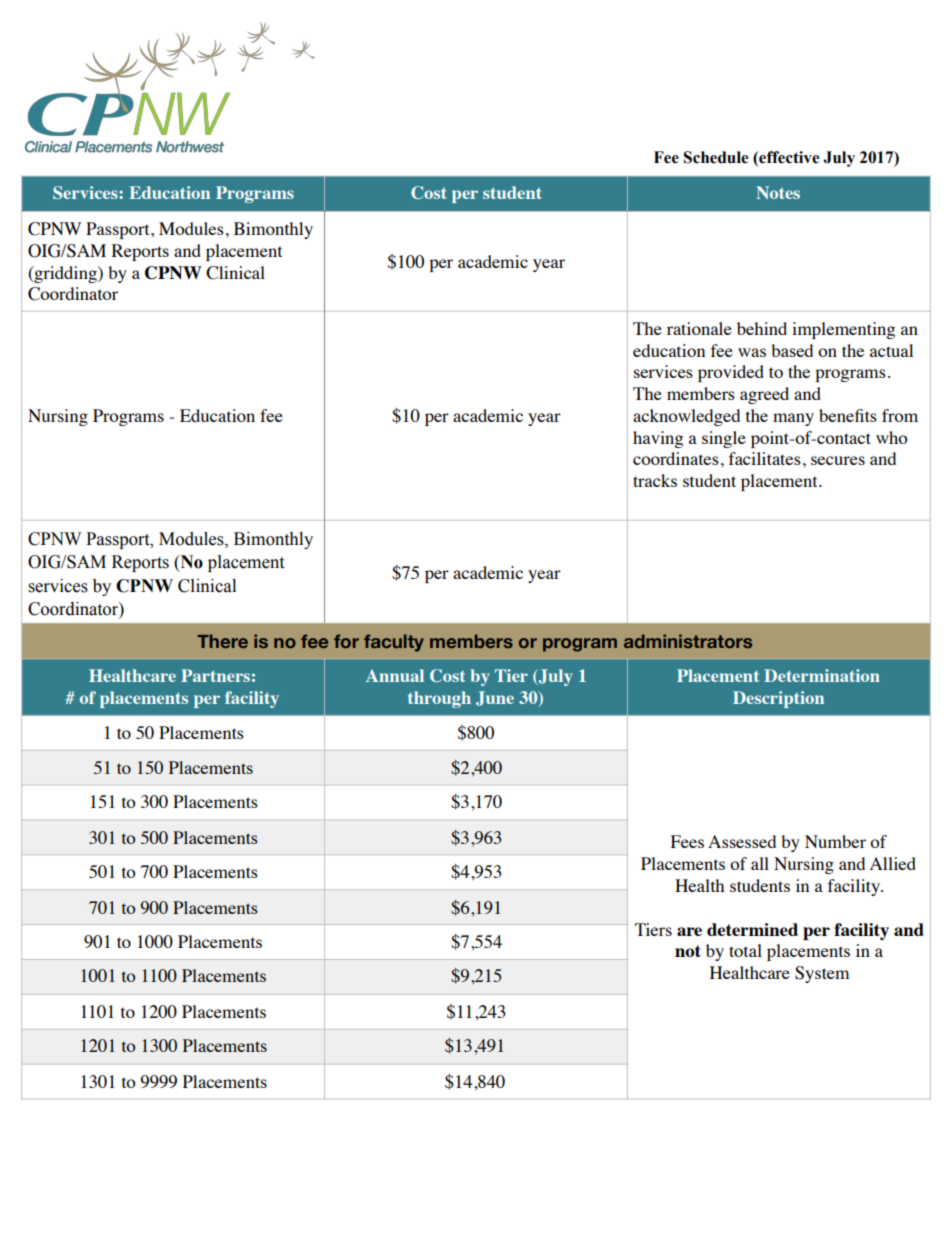 The height and width of the screenshot is (1233, 952). I want to click on Annual, so click(395, 675).
